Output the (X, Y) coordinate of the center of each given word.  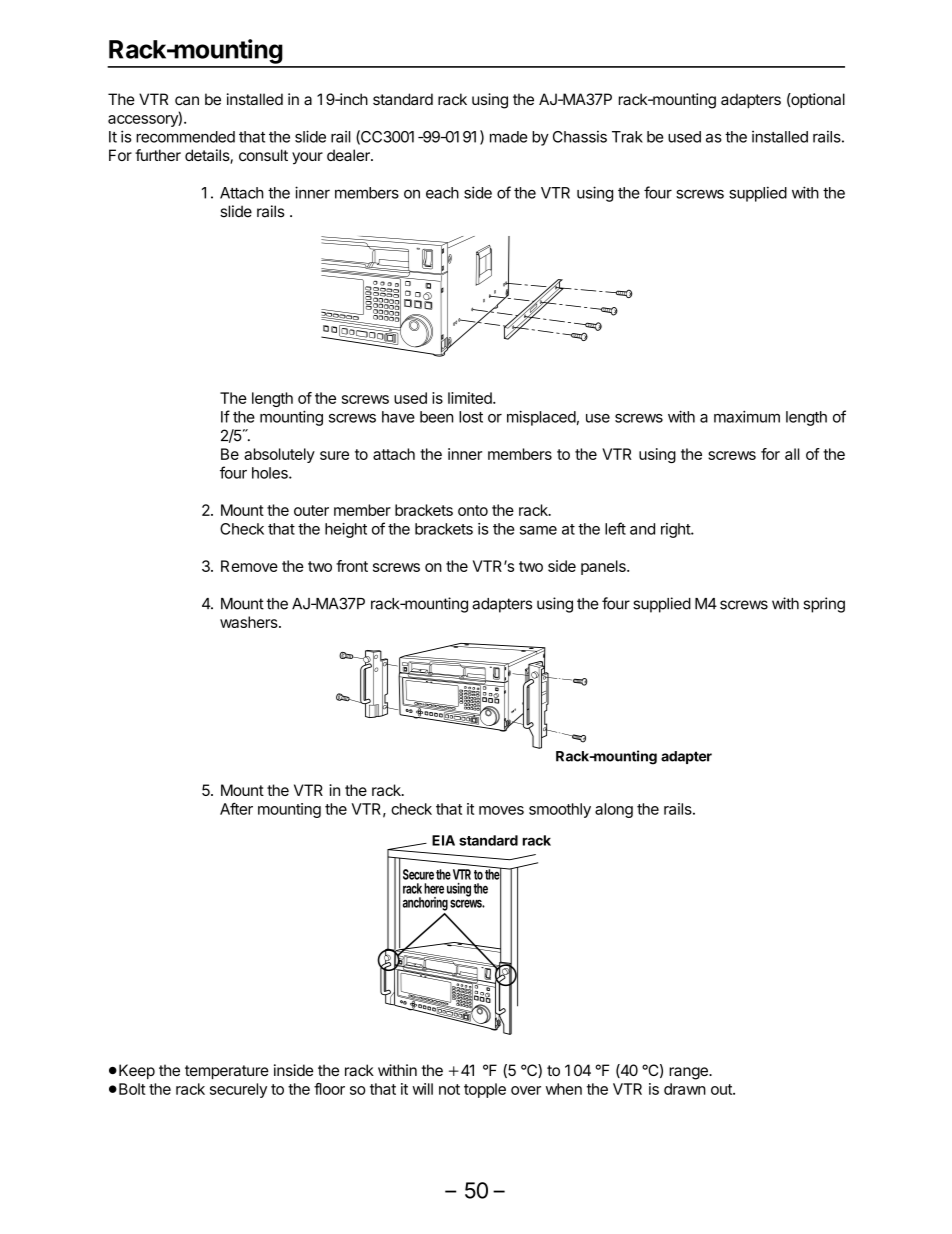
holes (271, 473)
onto (473, 510)
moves (501, 810)
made (509, 137)
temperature (227, 1072)
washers (250, 622)
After (236, 808)
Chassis (580, 137)
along (614, 810)
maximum (747, 417)
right (676, 530)
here (434, 888)
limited (471, 398)
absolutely (279, 455)
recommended (185, 137)
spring (824, 605)
